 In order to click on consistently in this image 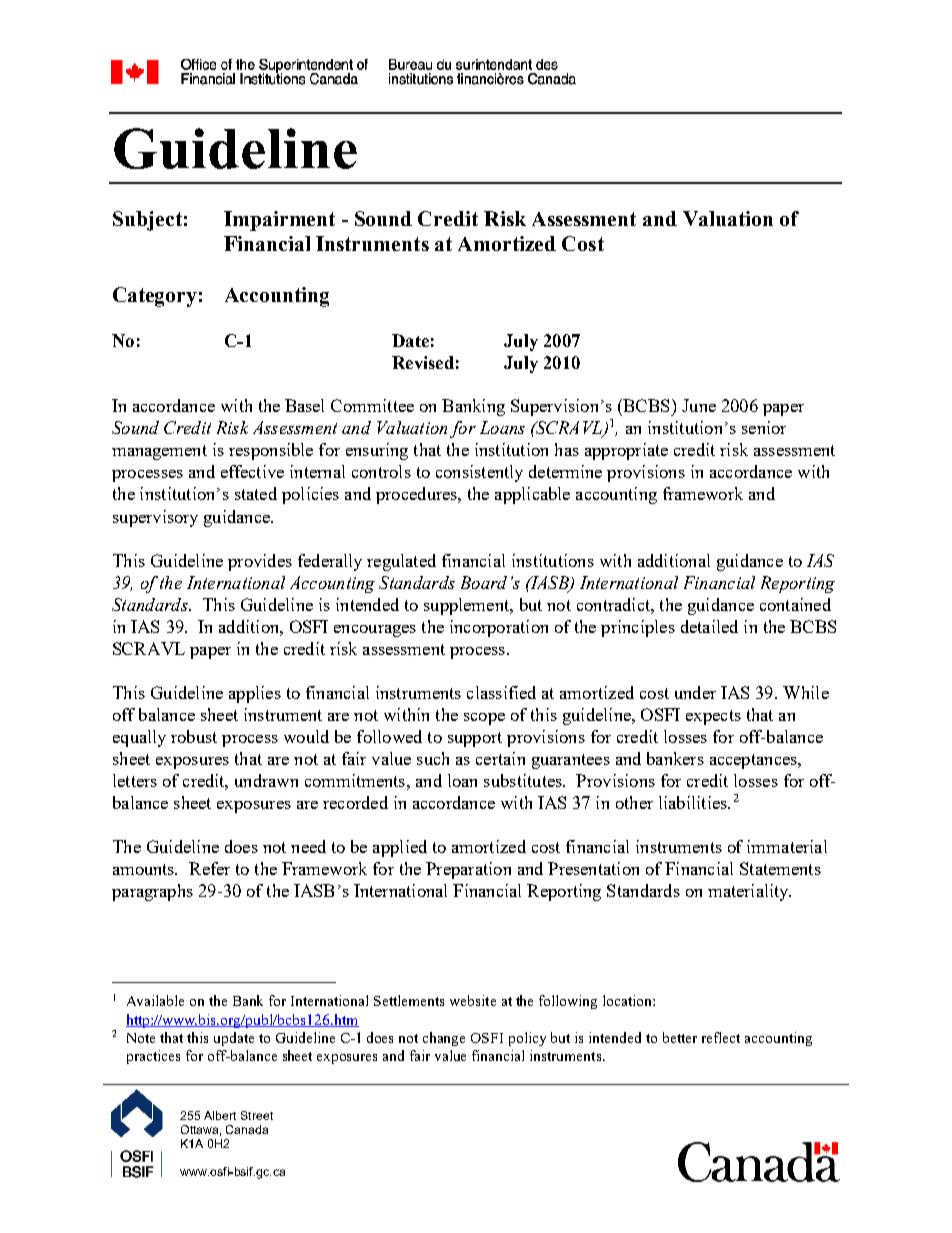, I will do `click(479, 473)`.
